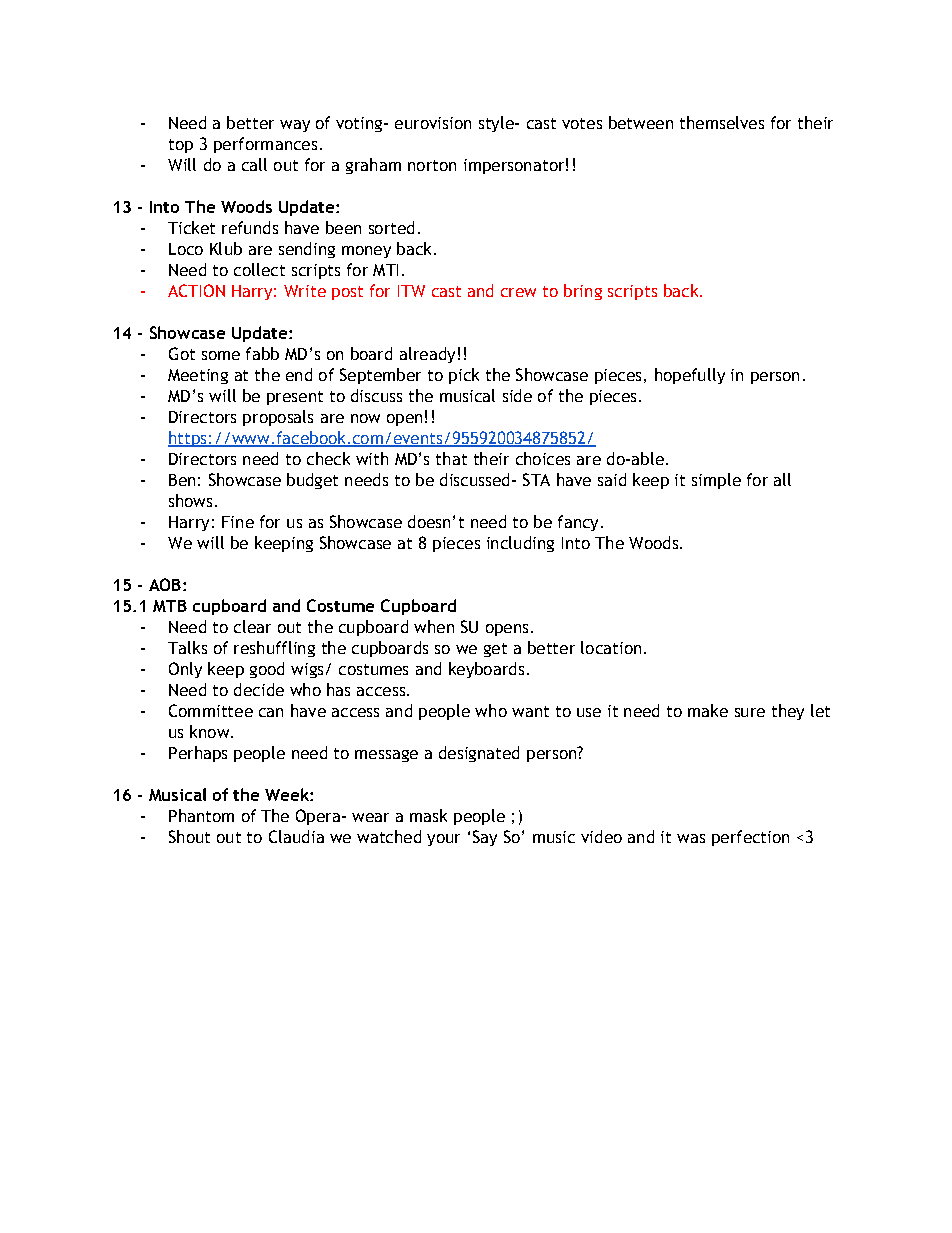 The width and height of the document is (952, 1233). I want to click on performances, so click(265, 145).
